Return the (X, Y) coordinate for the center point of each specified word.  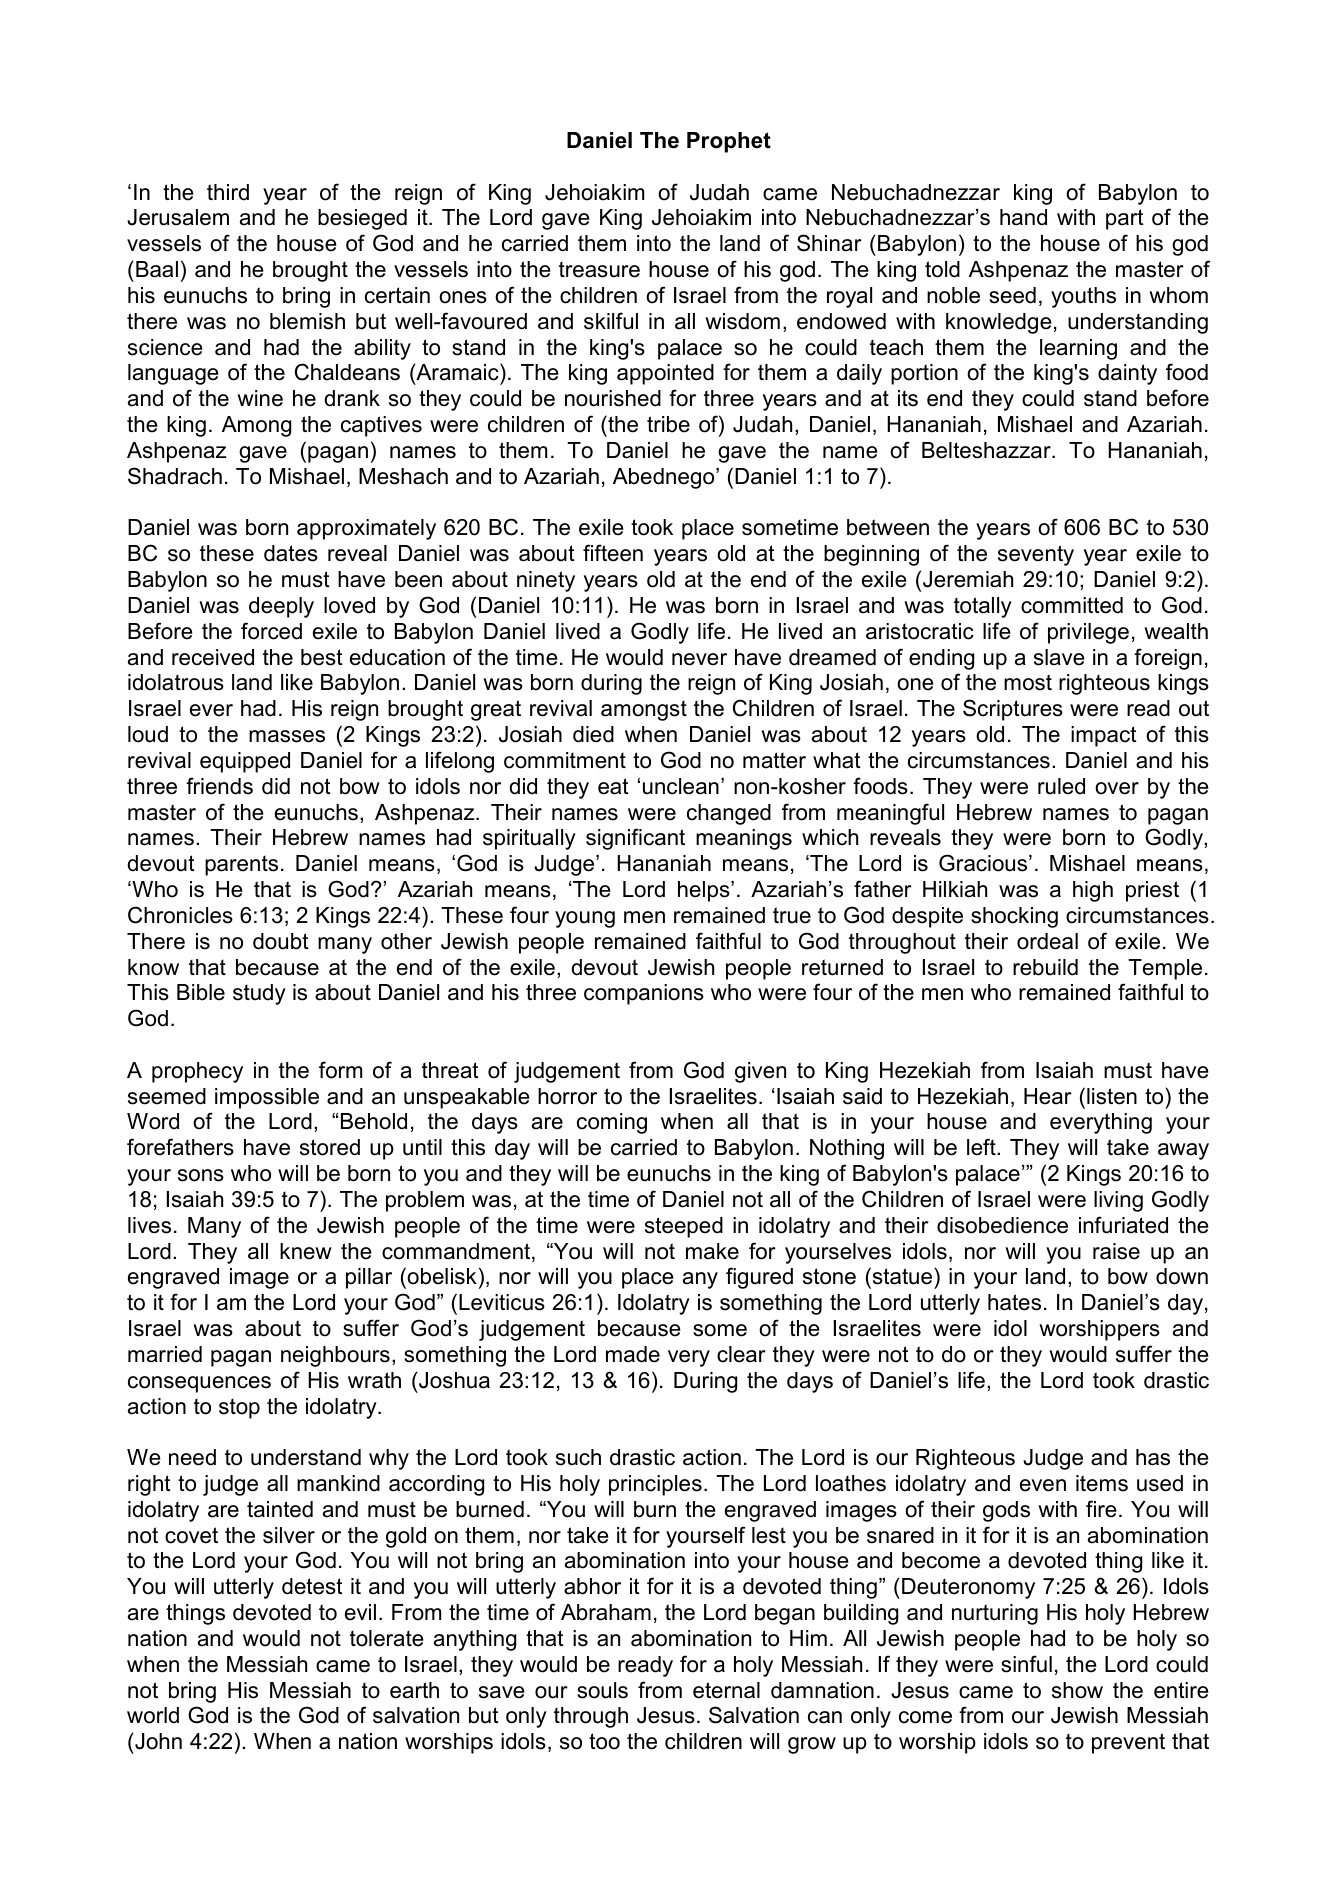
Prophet (729, 142)
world (153, 1715)
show (1077, 1690)
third (228, 192)
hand (1023, 217)
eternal (726, 1690)
